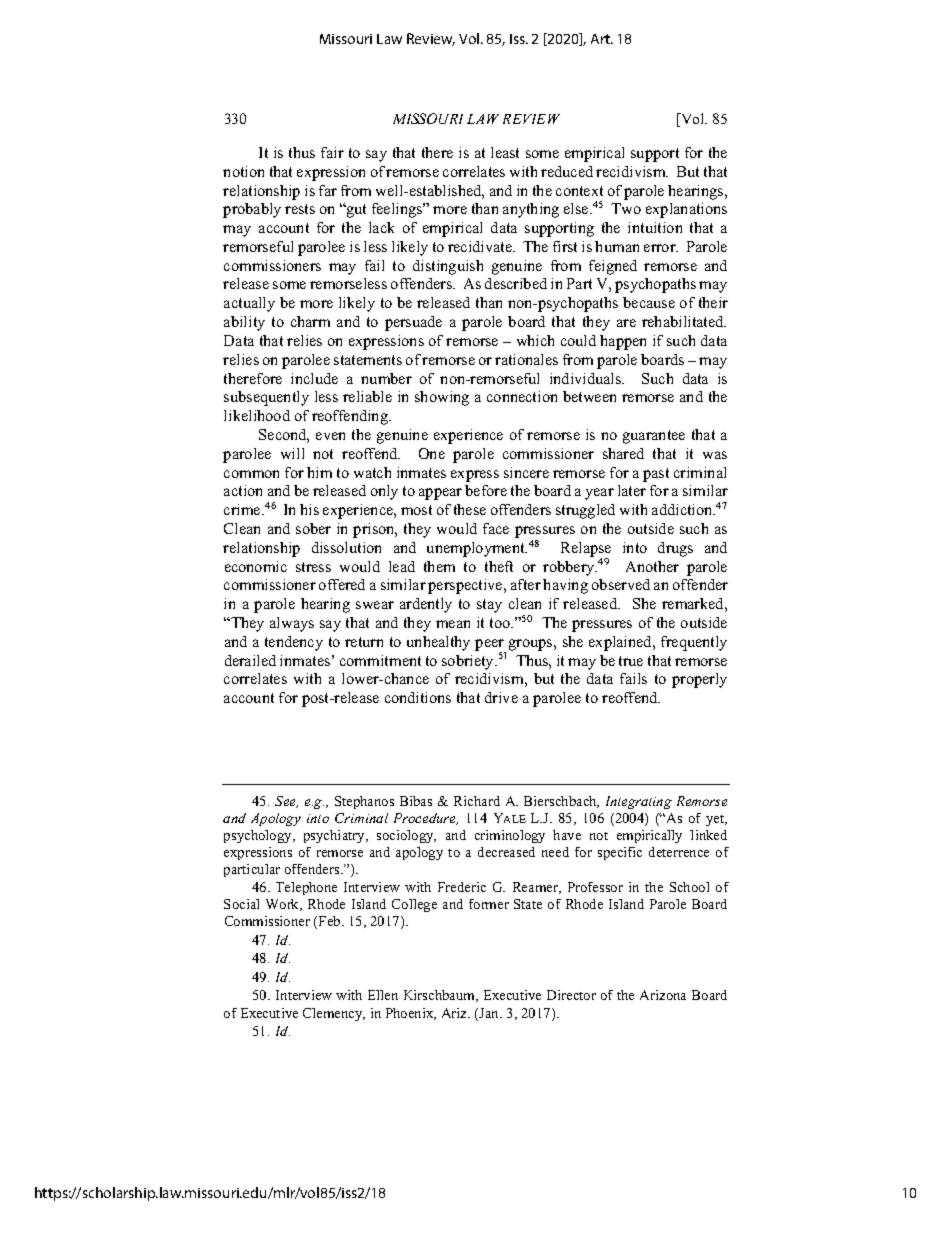 The image size is (952, 1233). I want to click on peer, so click(490, 646).
